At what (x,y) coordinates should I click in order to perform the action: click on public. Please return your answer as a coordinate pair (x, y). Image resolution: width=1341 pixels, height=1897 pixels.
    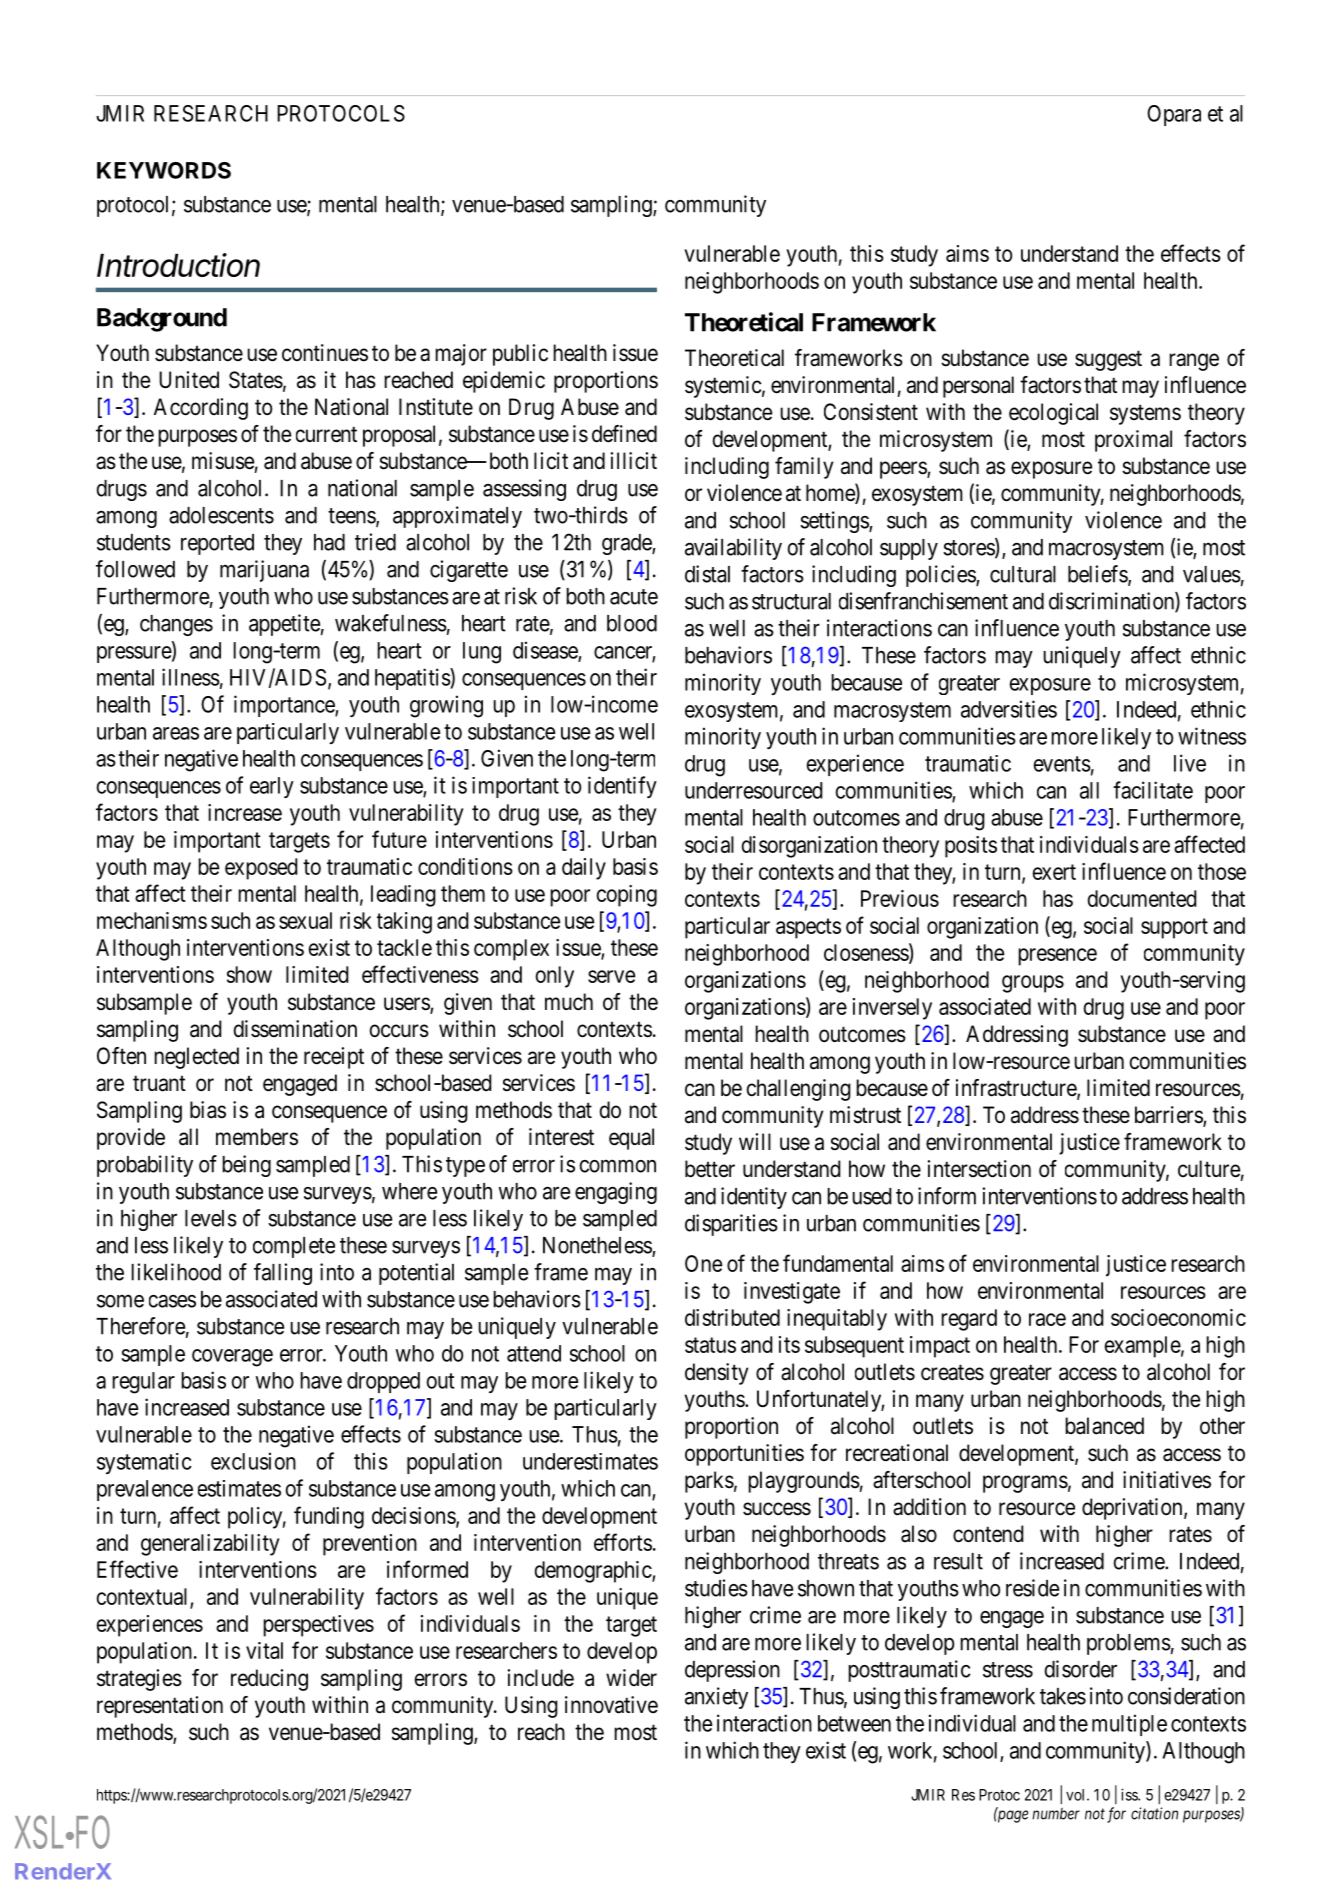
    Looking at the image, I should click on (520, 355).
